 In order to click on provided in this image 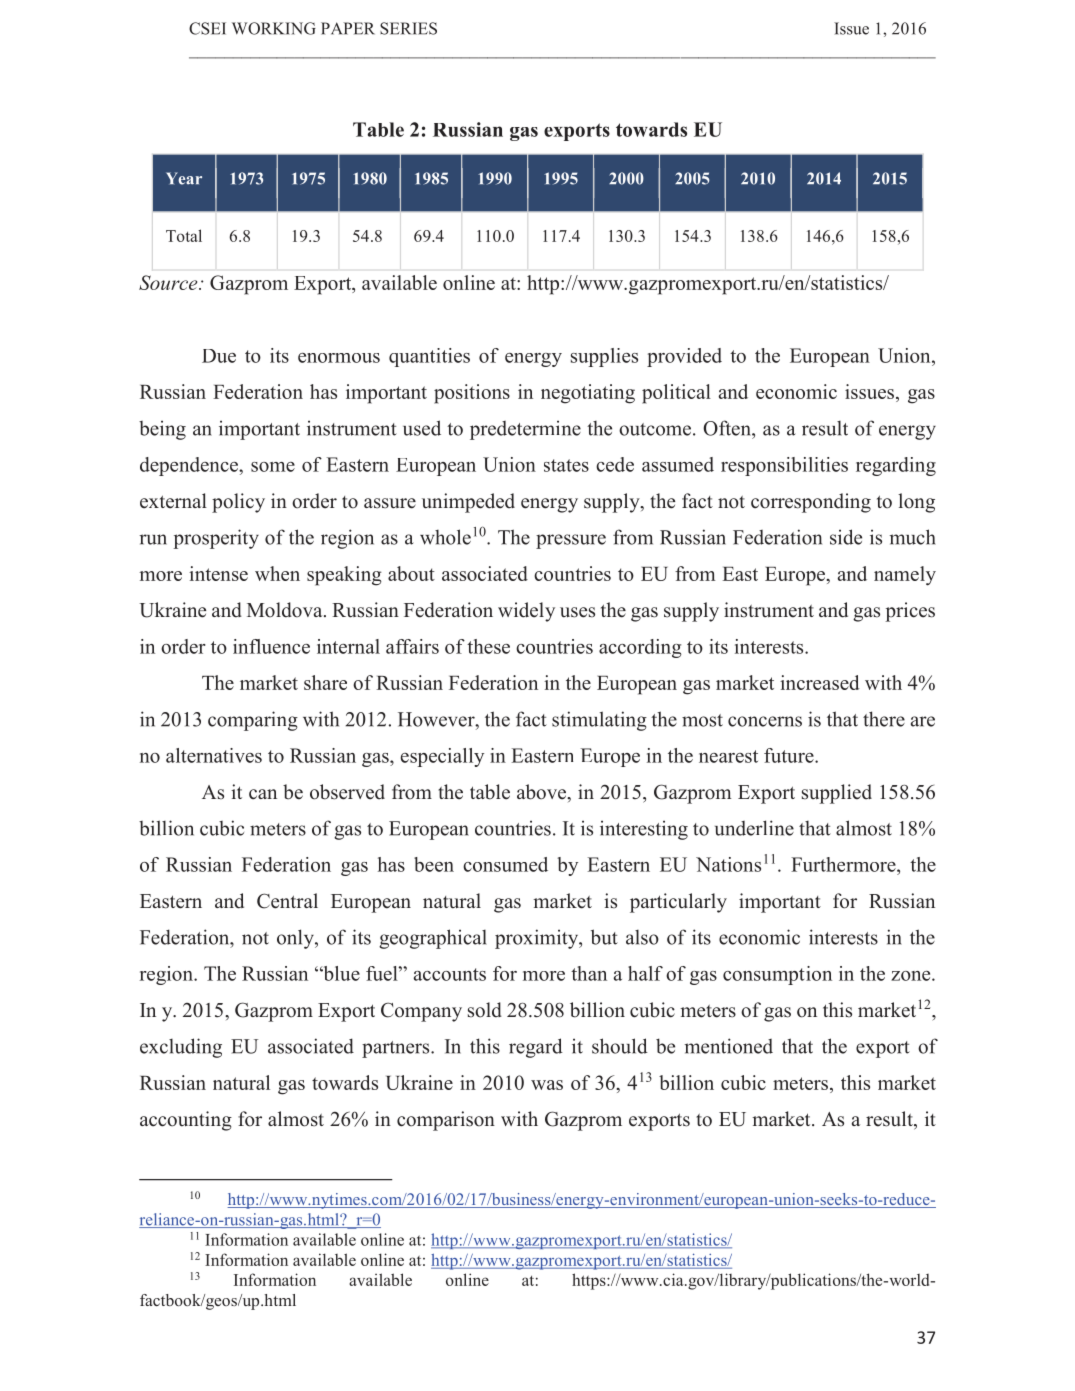, I will do `click(684, 357)`.
